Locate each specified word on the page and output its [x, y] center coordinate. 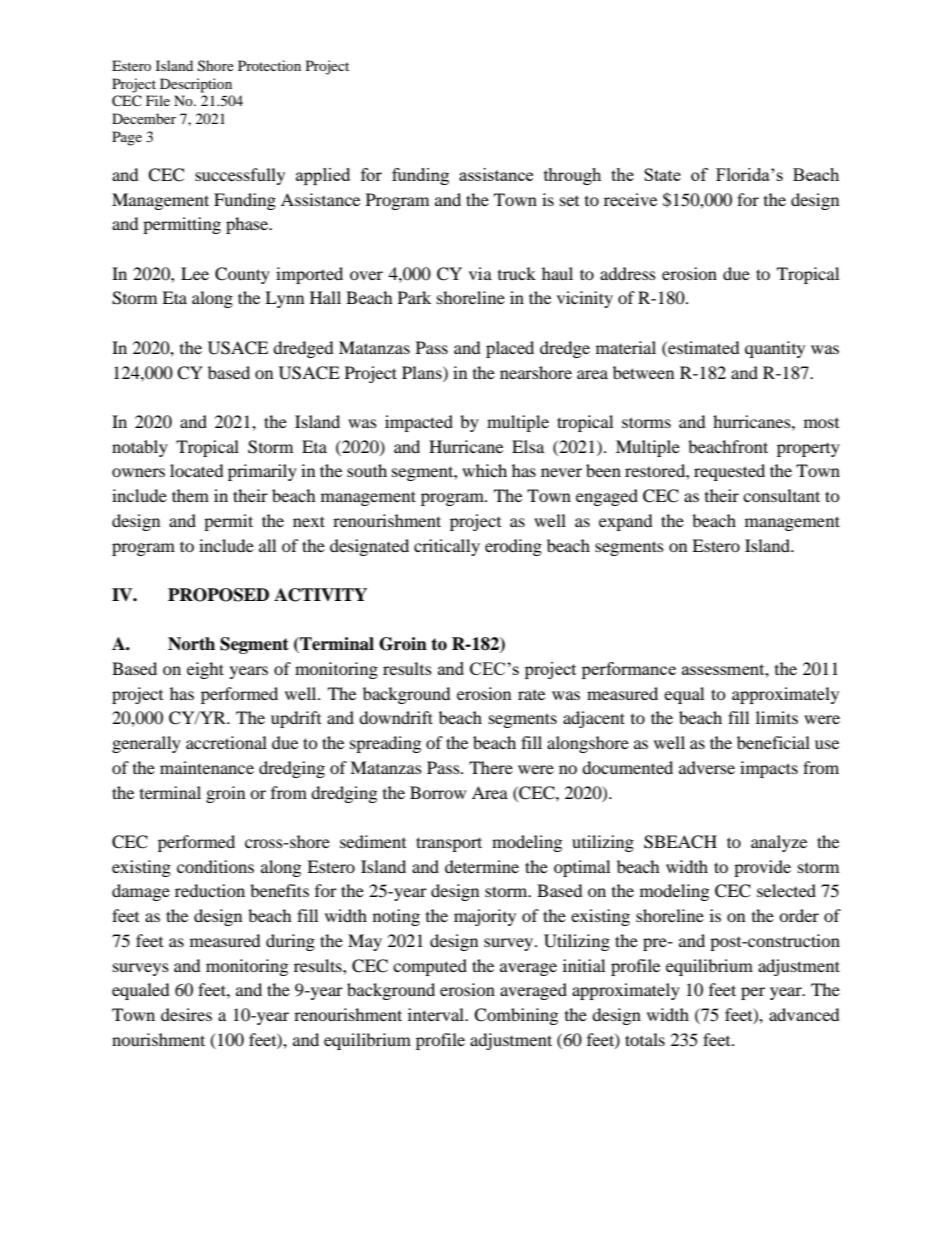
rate [531, 695]
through [572, 176]
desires [186, 1014]
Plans [423, 372]
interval [437, 1014]
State [662, 174]
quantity [775, 349]
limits [777, 717]
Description [196, 85]
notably [140, 448]
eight [205, 670]
